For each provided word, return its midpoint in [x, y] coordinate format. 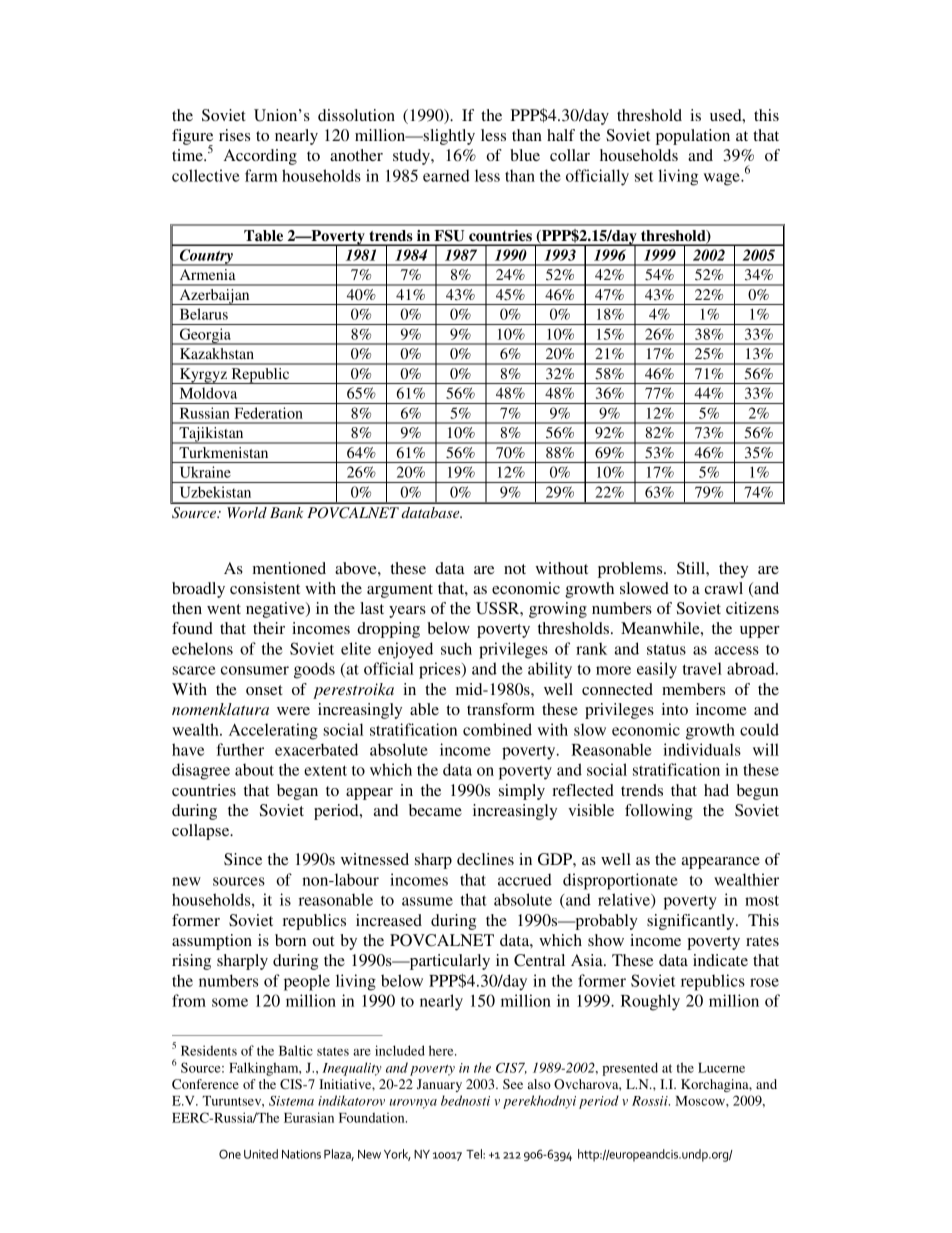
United [261, 1154]
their [269, 628]
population [693, 137]
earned [446, 175]
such [456, 648]
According [260, 157]
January [439, 1085]
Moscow [701, 1101]
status [666, 649]
